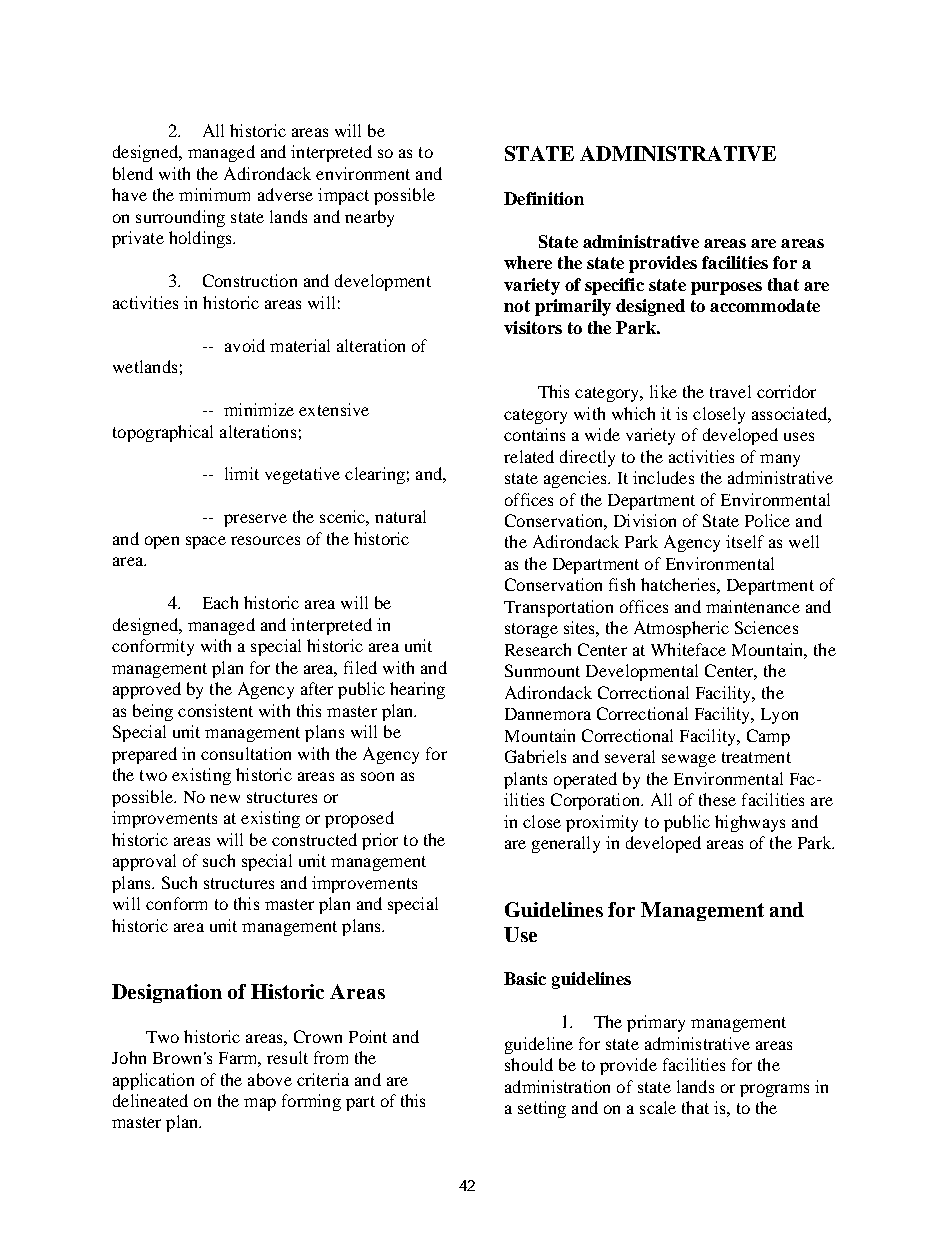 The height and width of the screenshot is (1233, 952). Describe the element at coordinates (750, 823) in the screenshot. I see `highways` at that location.
